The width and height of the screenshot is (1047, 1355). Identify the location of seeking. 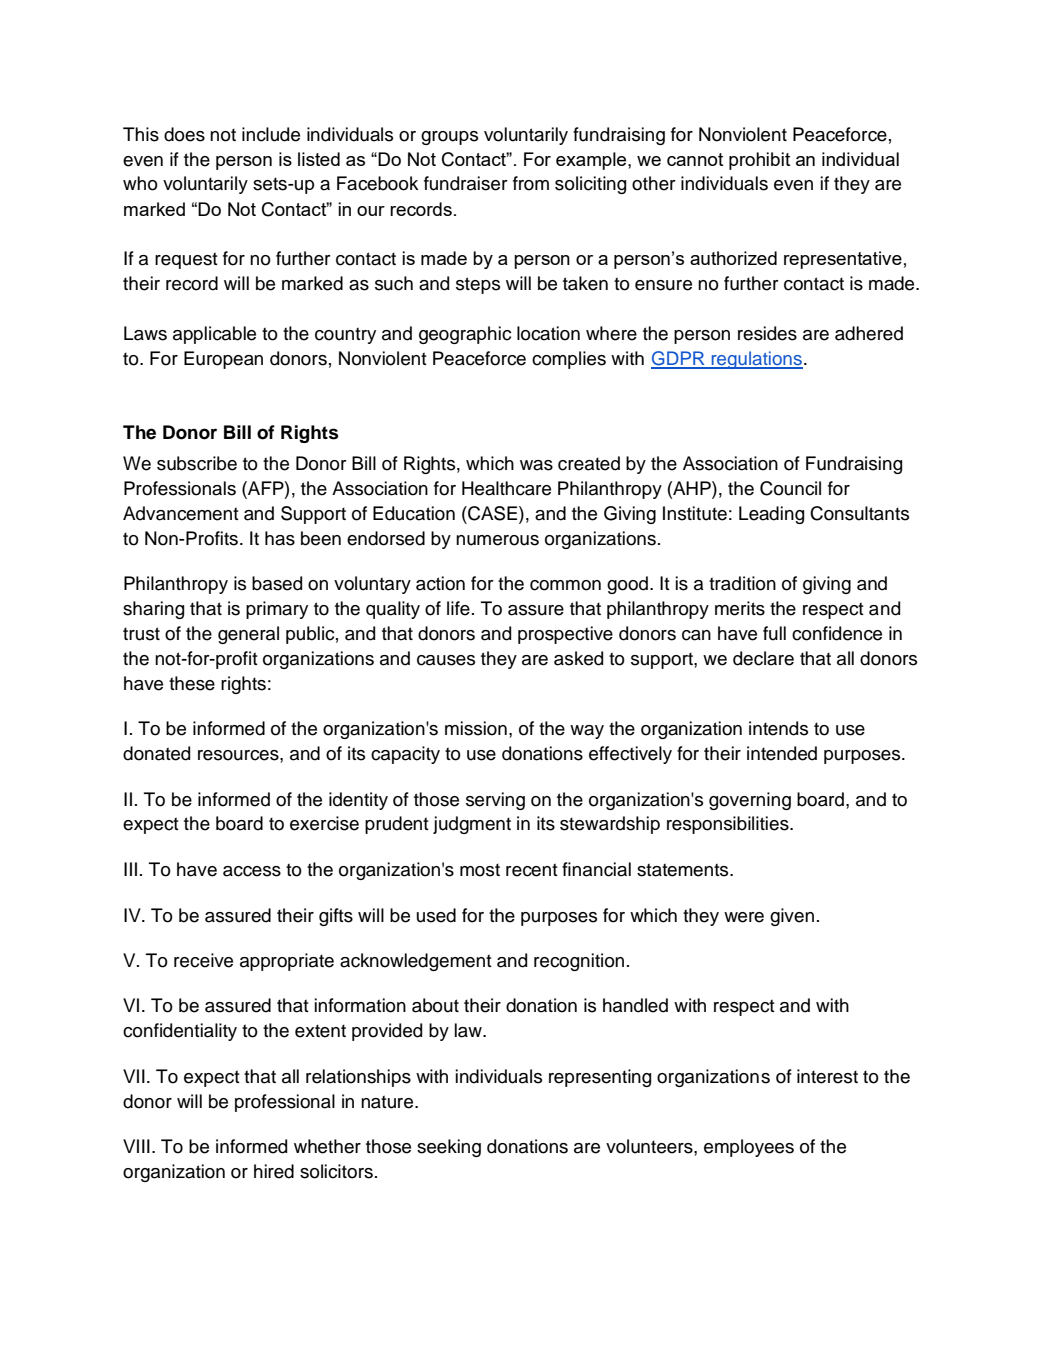
(449, 1148).
